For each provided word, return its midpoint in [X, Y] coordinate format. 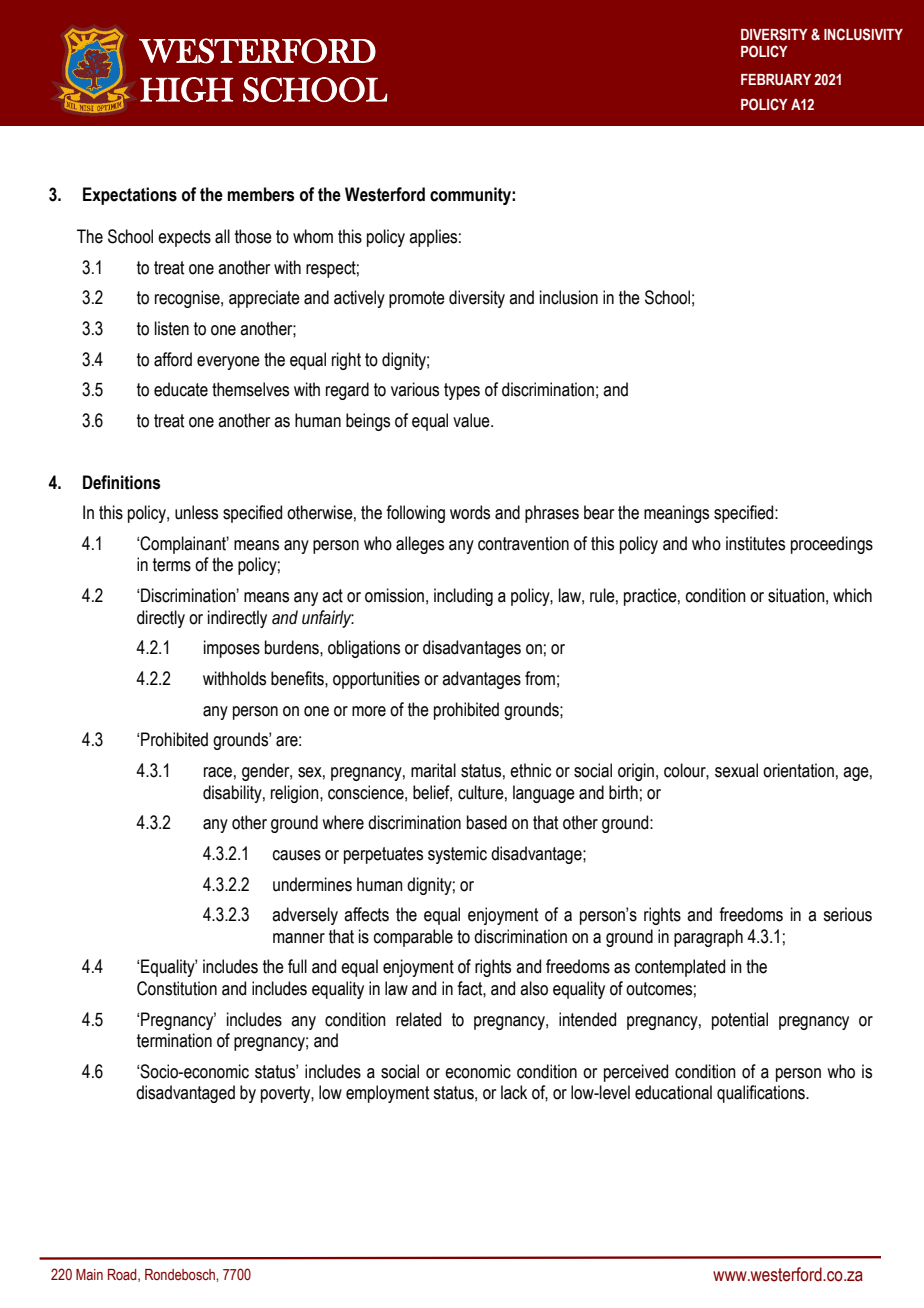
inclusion [569, 297]
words [470, 512]
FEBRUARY [776, 80]
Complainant [184, 545]
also [534, 988]
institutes [755, 543]
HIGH [186, 89]
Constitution [177, 988]
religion [296, 794]
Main [89, 1274]
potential [740, 1021]
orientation [798, 770]
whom [313, 236]
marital [433, 770]
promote [417, 299]
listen [172, 328]
